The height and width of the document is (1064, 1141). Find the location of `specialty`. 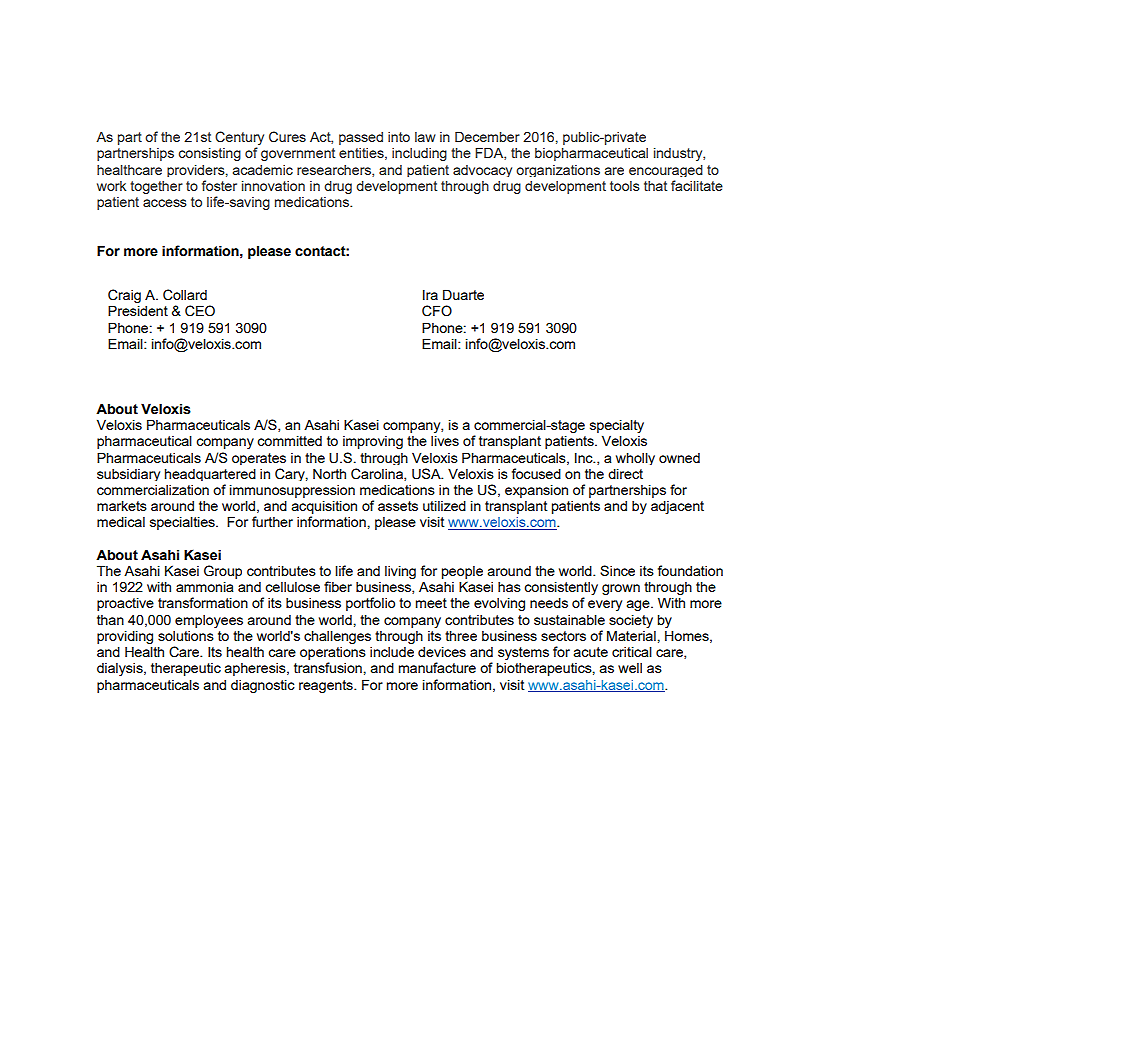

specialty is located at coordinates (617, 427).
